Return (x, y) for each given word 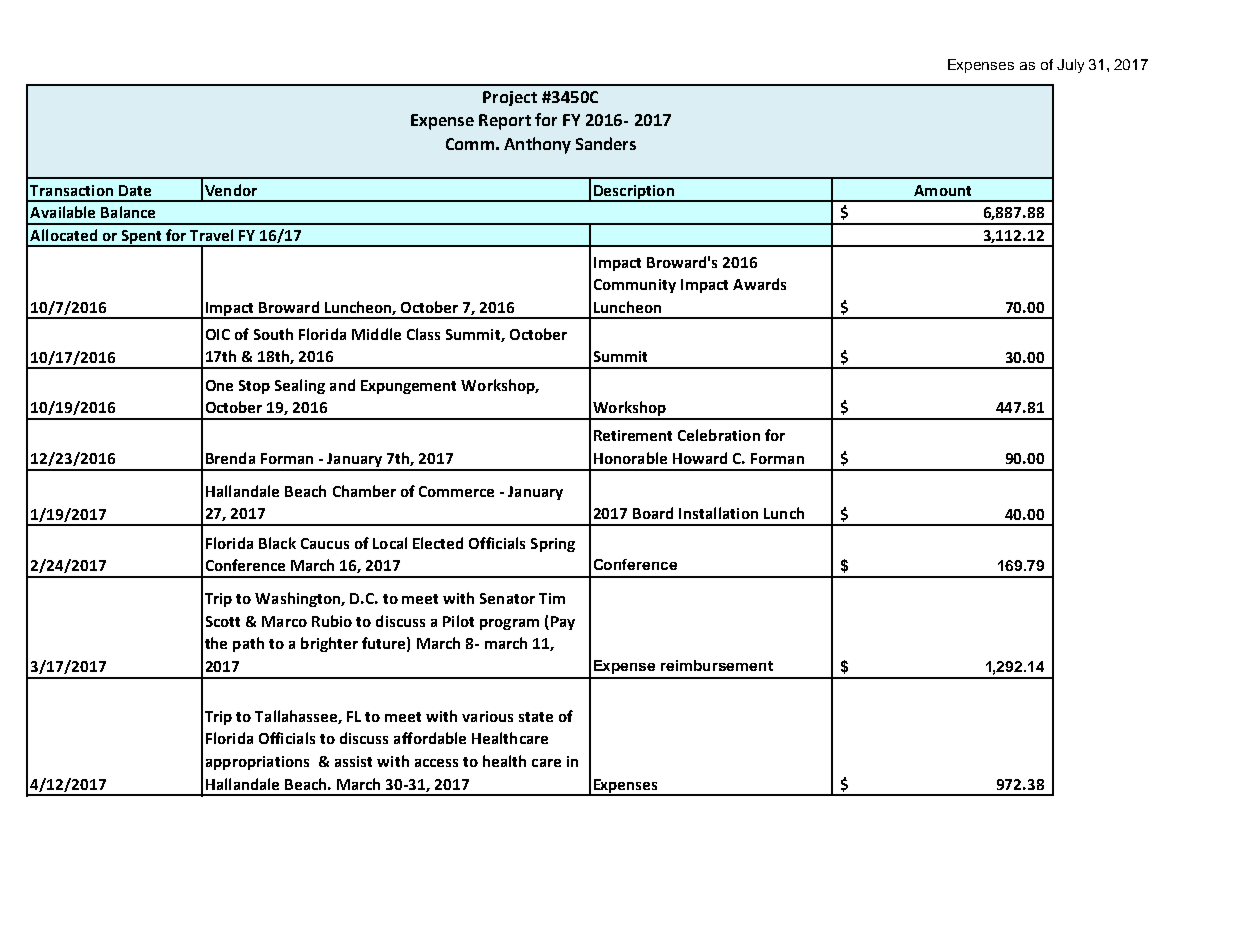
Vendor (231, 190)
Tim (552, 598)
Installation (718, 513)
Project (510, 98)
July (1070, 66)
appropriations (257, 763)
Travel (211, 235)
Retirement (633, 435)
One (219, 385)
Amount (942, 190)
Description (634, 193)
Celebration (719, 435)
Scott (223, 621)
